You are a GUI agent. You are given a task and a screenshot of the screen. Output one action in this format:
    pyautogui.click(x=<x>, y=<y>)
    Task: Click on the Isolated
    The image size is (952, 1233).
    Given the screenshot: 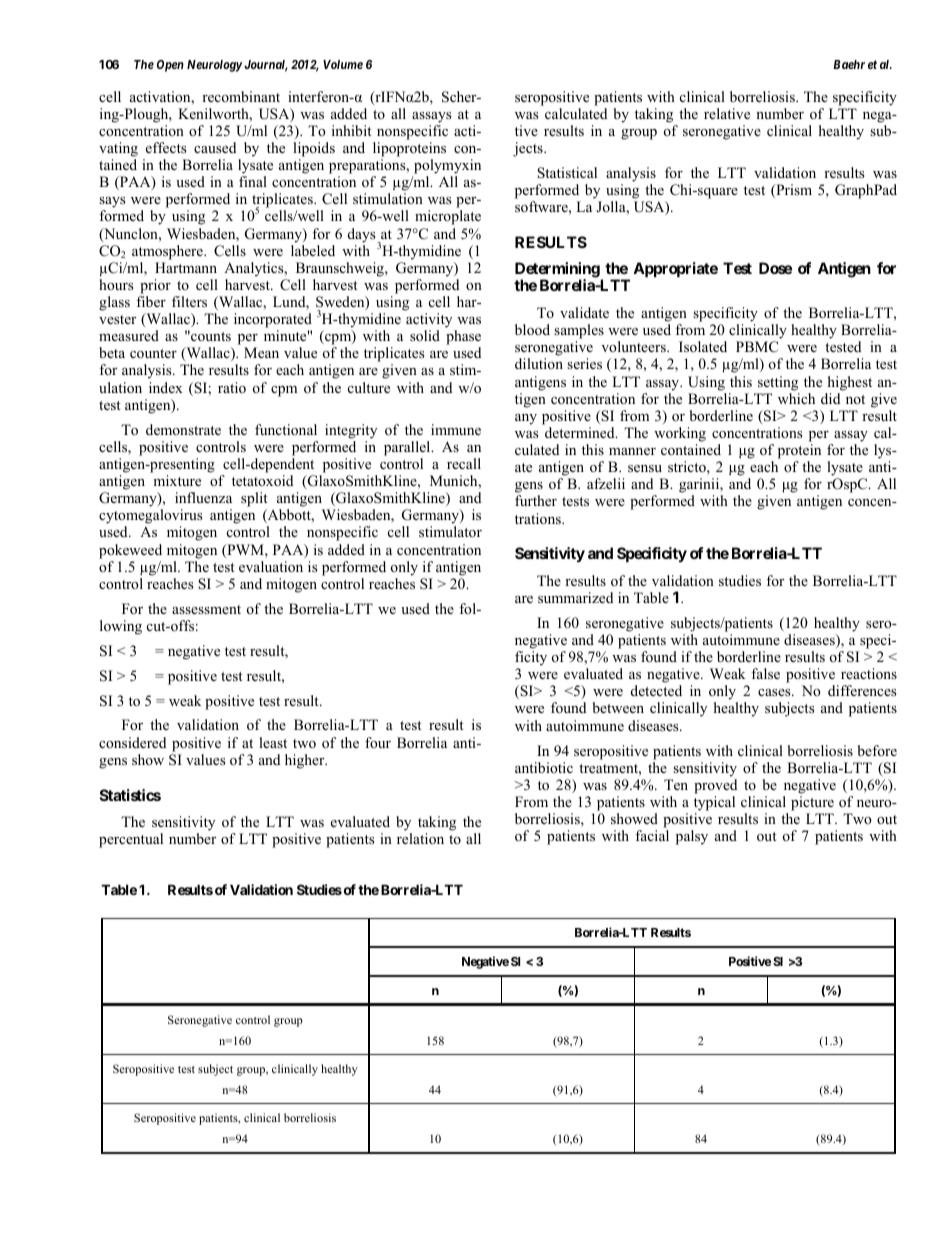 What is the action you would take?
    pyautogui.click(x=703, y=346)
